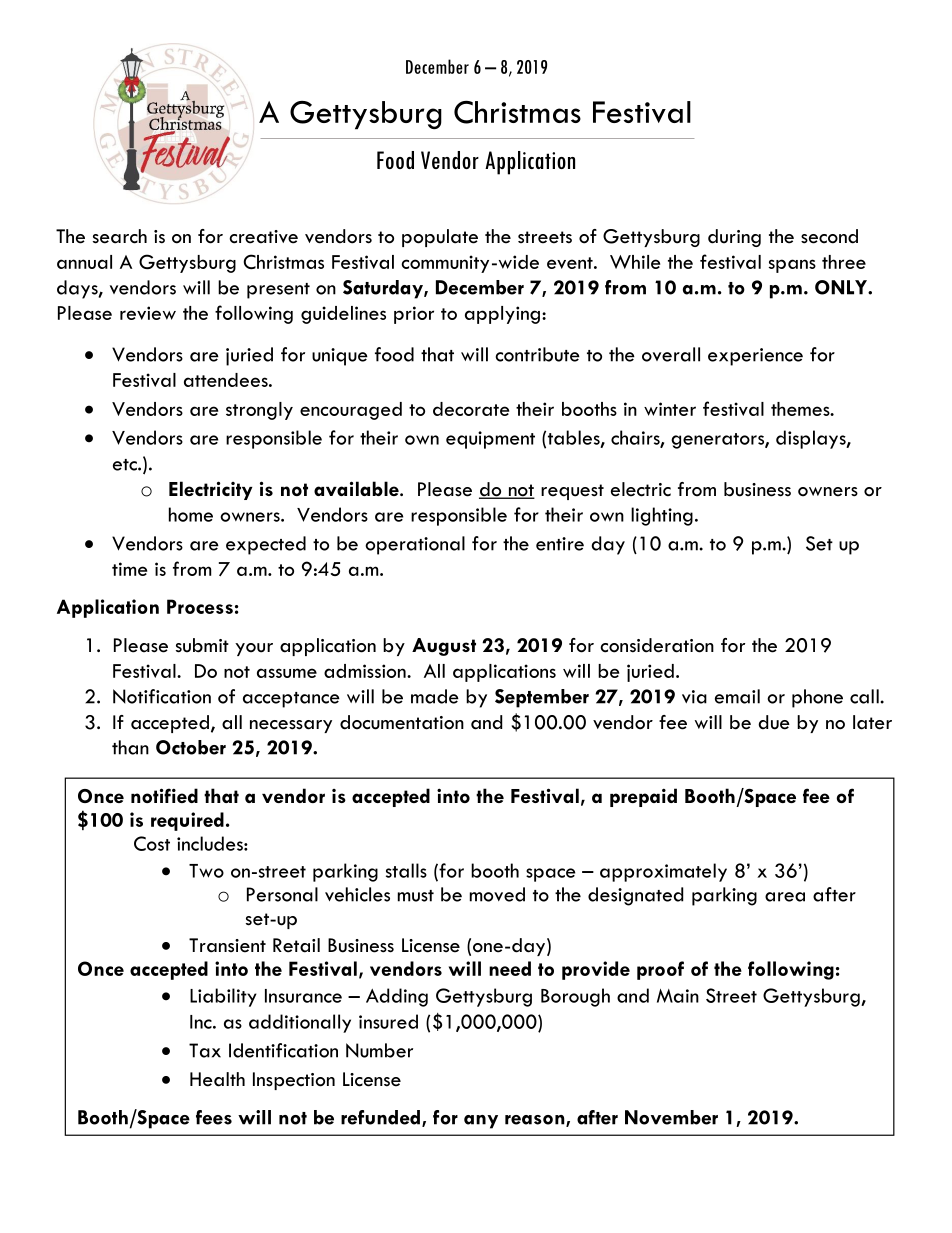 Image resolution: width=952 pixels, height=1233 pixels. What do you see at coordinates (785, 897) in the document?
I see `area` at bounding box center [785, 897].
